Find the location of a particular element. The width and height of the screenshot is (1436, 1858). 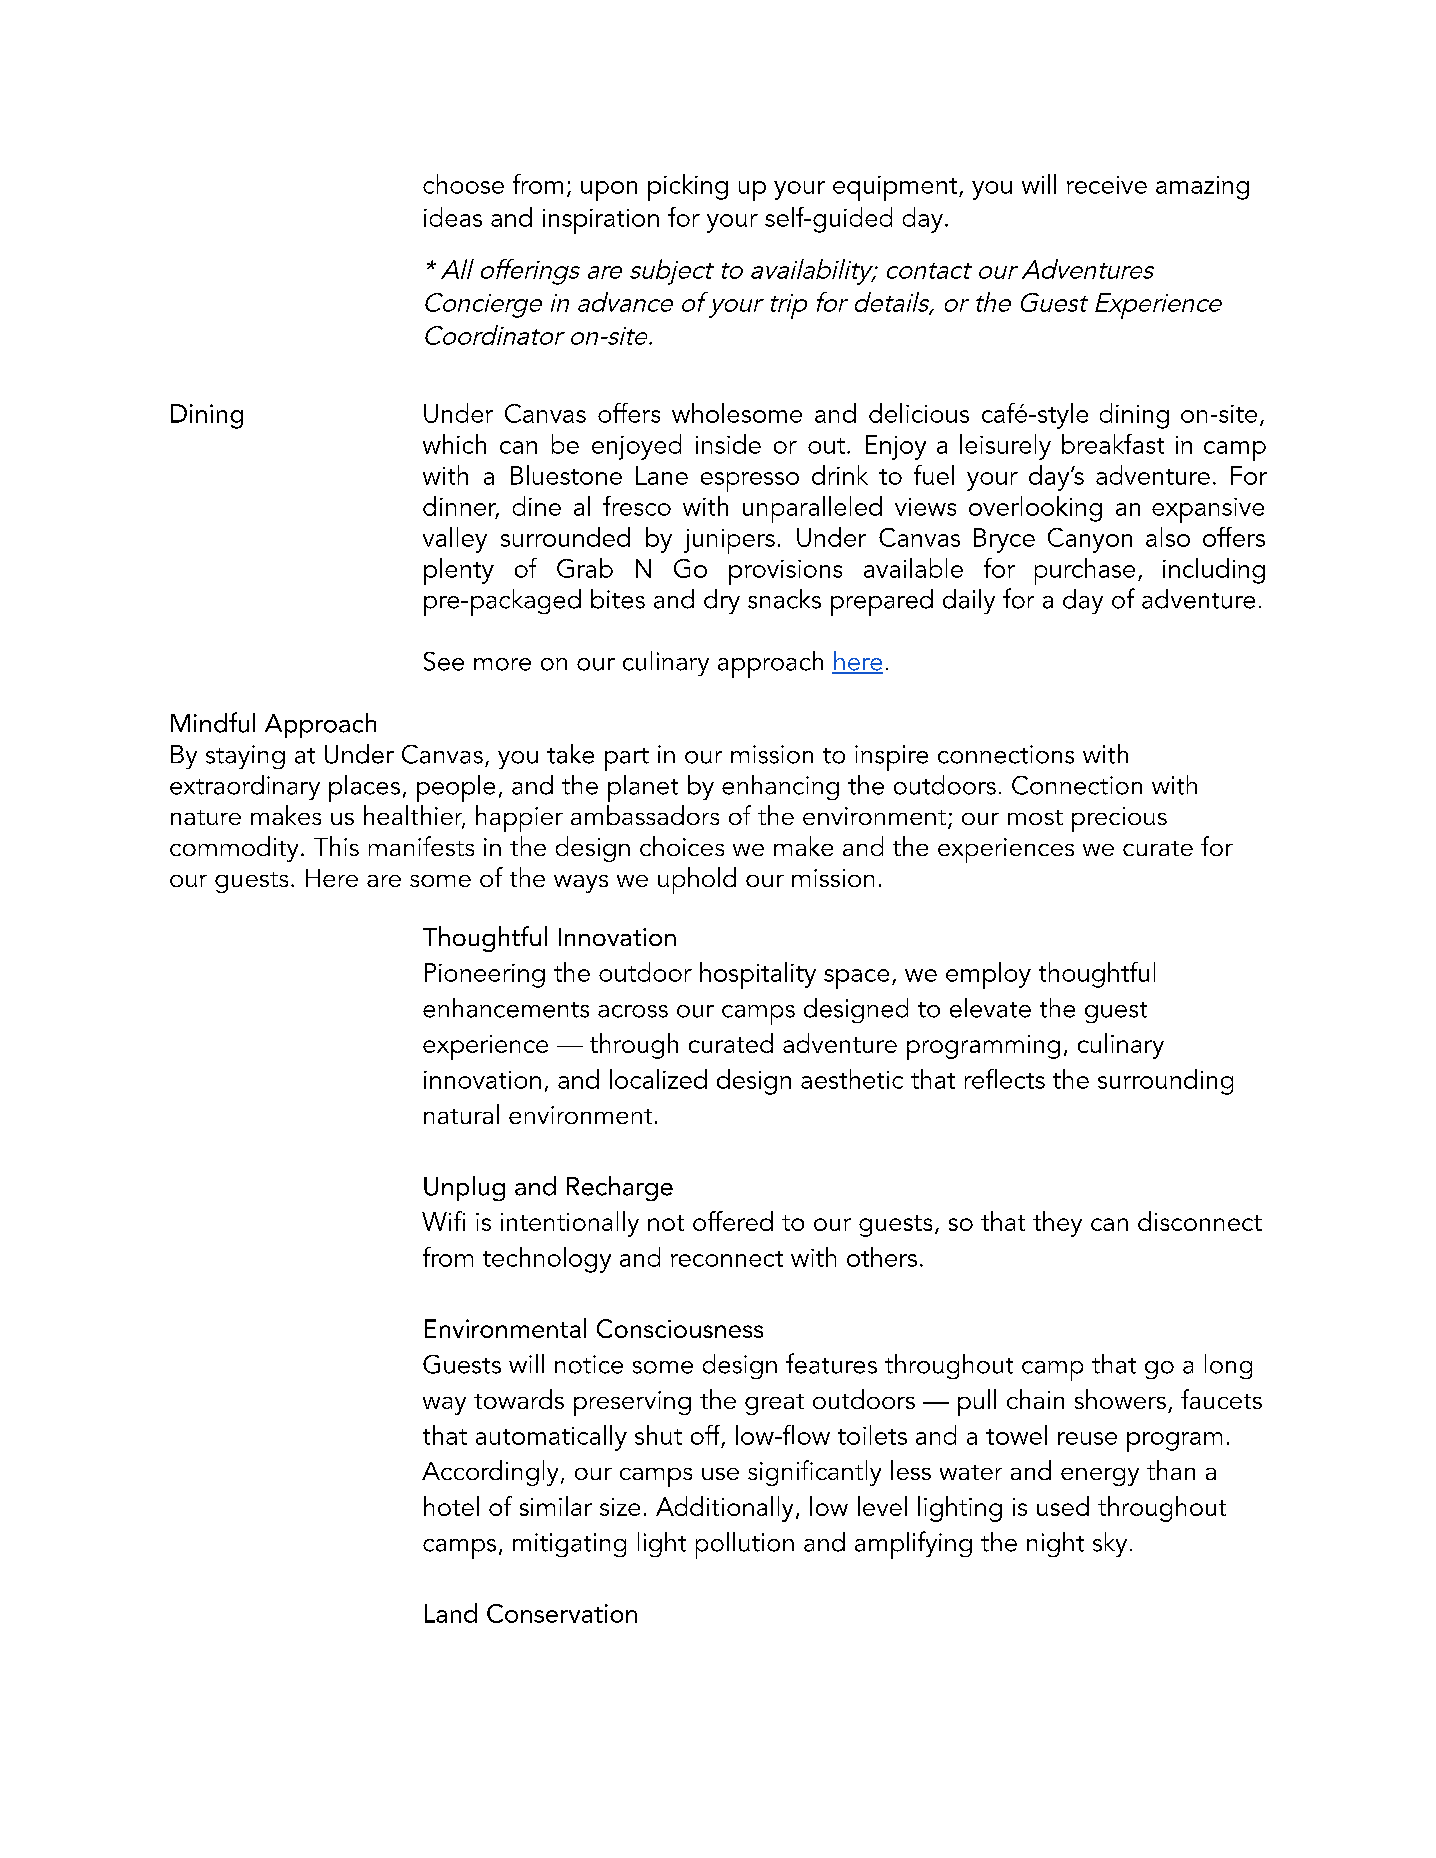

places is located at coordinates (364, 788).
